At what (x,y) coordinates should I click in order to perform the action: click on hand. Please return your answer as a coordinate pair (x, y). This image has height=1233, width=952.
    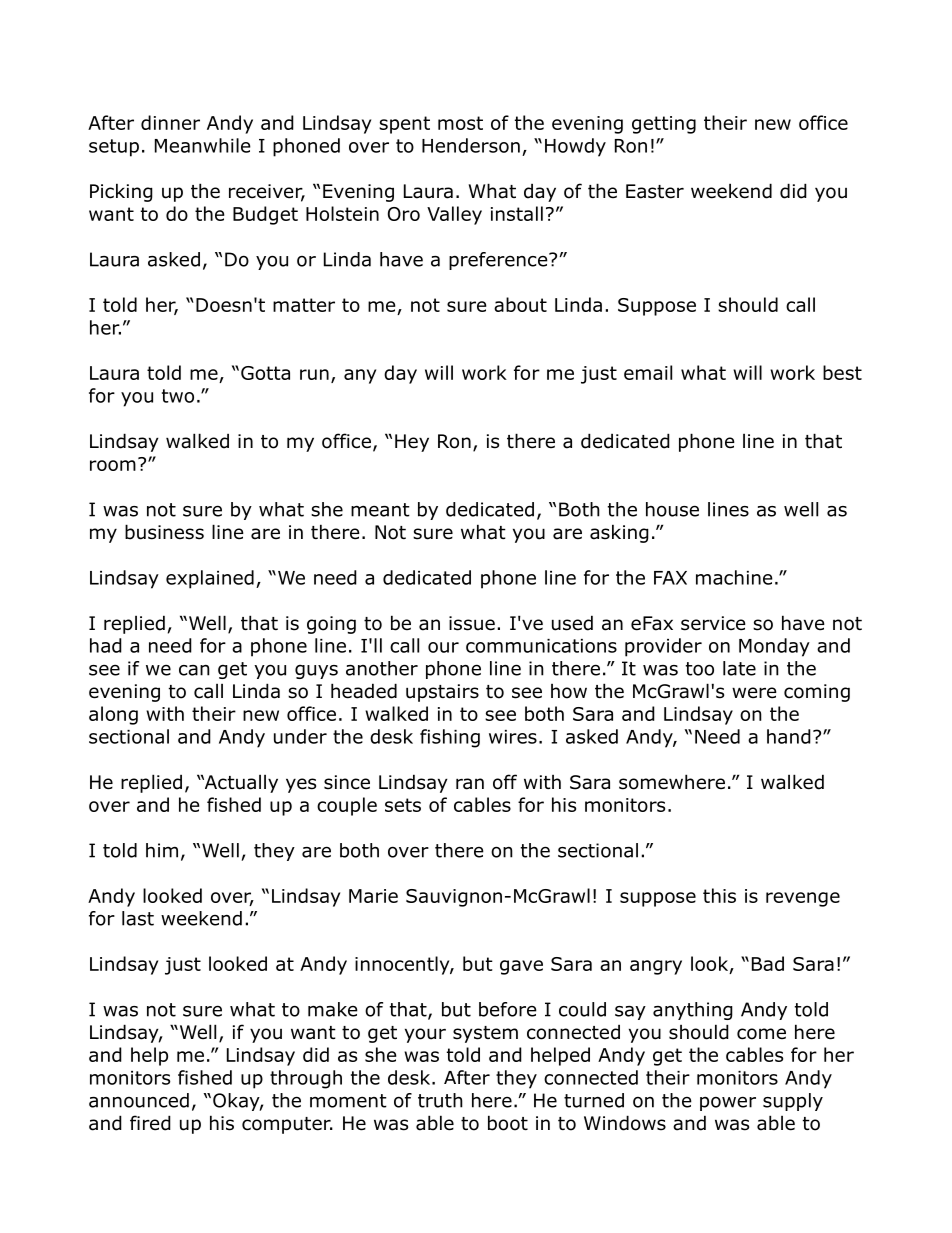
    Looking at the image, I should click on (789, 736).
